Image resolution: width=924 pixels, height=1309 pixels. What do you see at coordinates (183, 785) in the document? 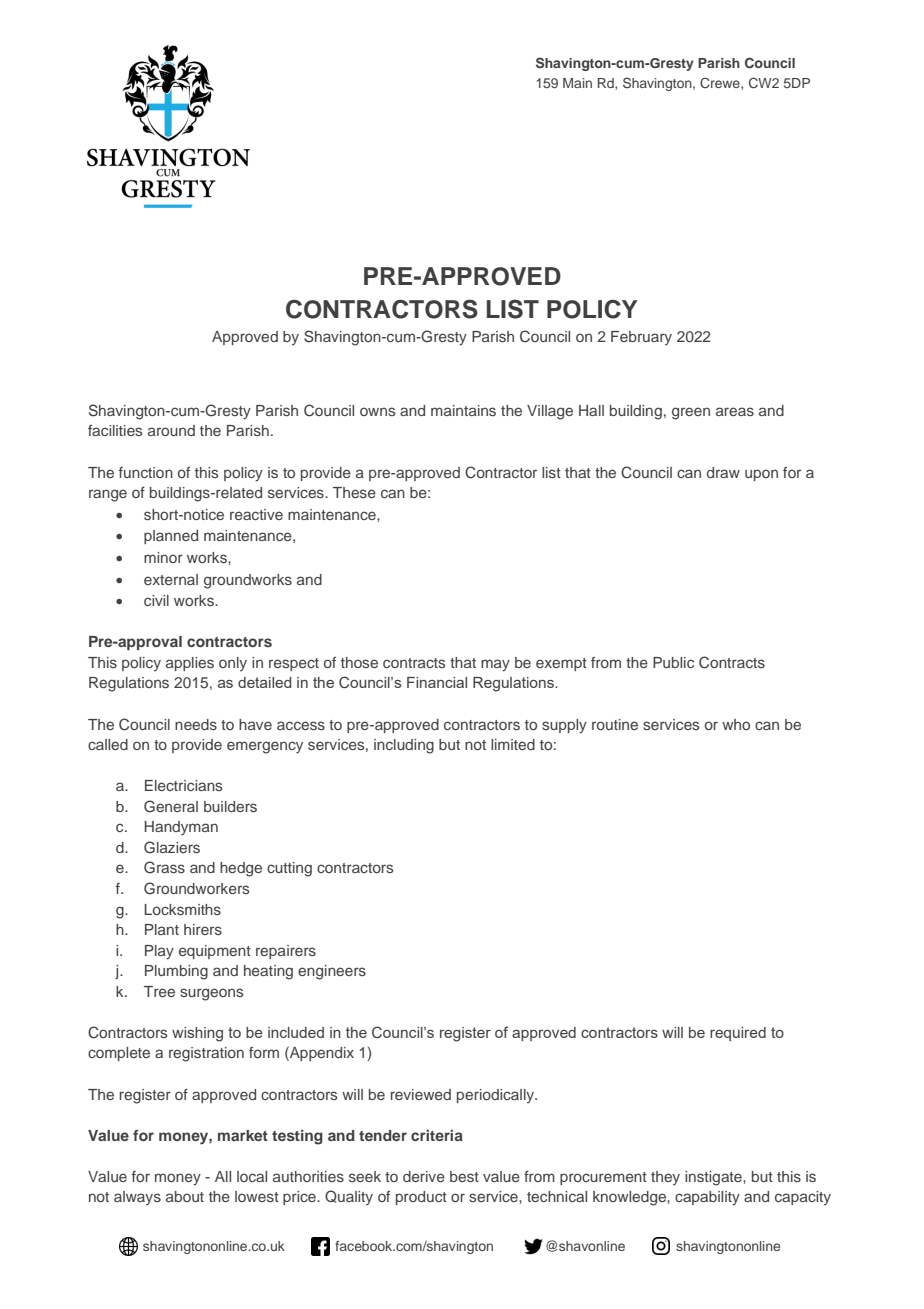
I see `Electricians` at bounding box center [183, 785].
